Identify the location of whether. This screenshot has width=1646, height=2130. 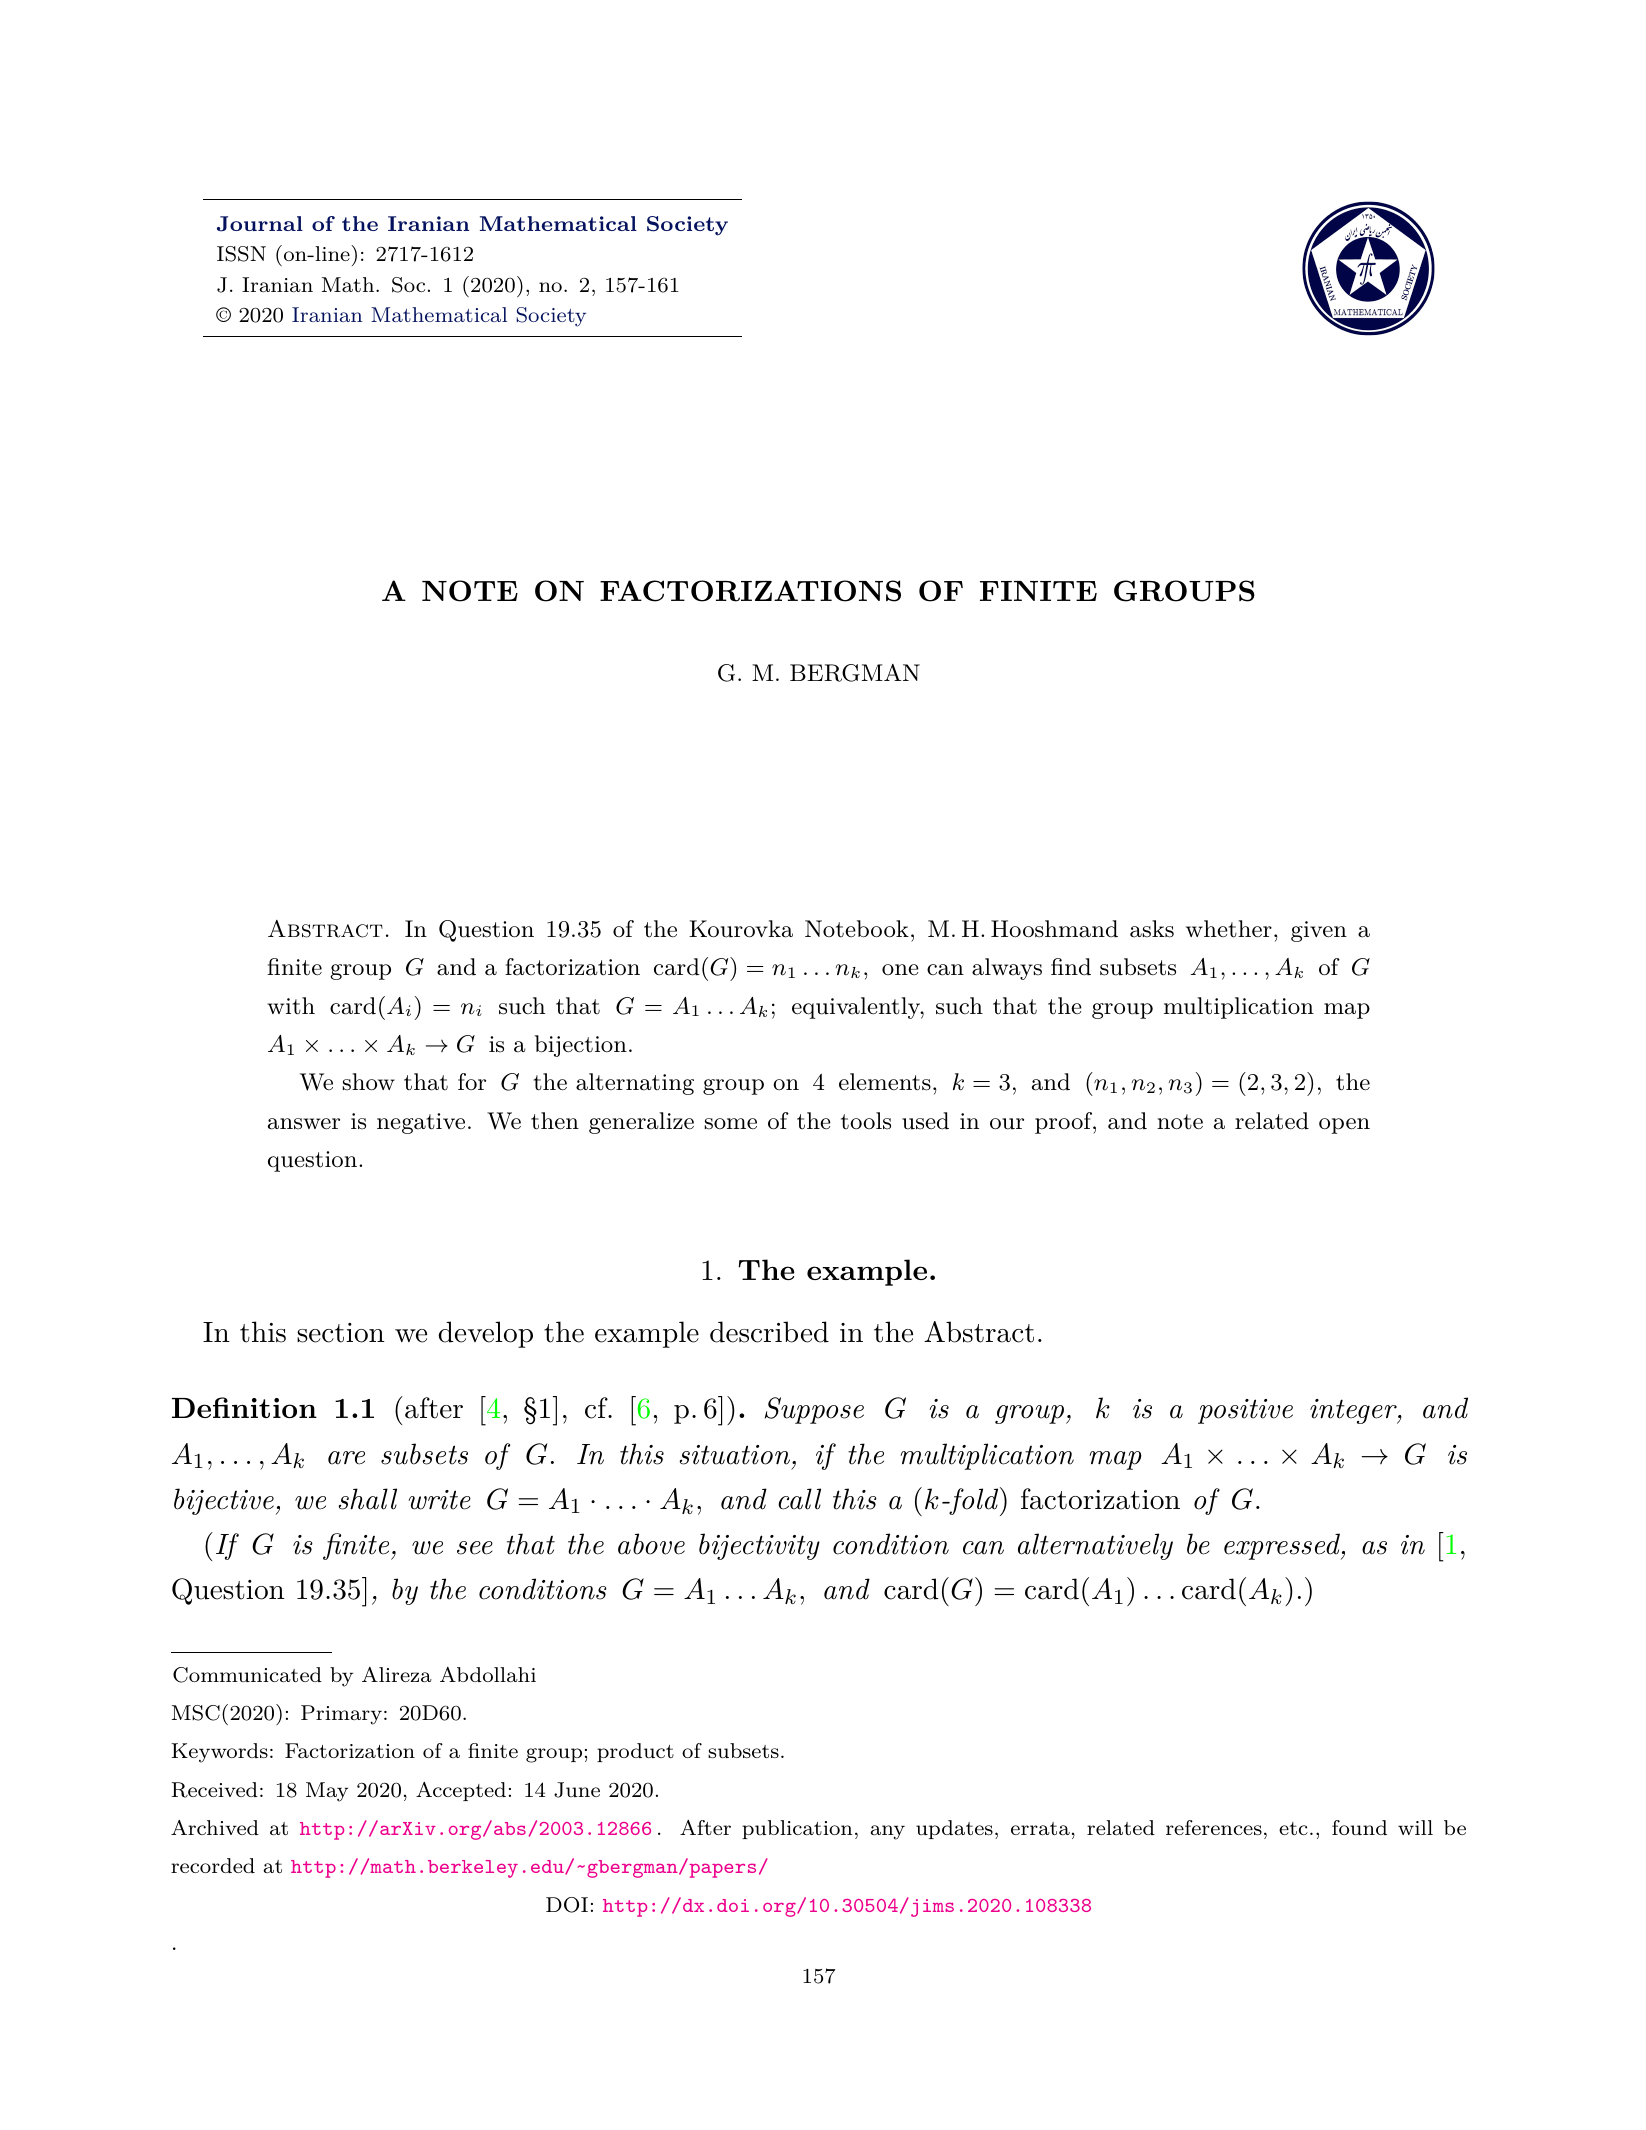
(1229, 929).
